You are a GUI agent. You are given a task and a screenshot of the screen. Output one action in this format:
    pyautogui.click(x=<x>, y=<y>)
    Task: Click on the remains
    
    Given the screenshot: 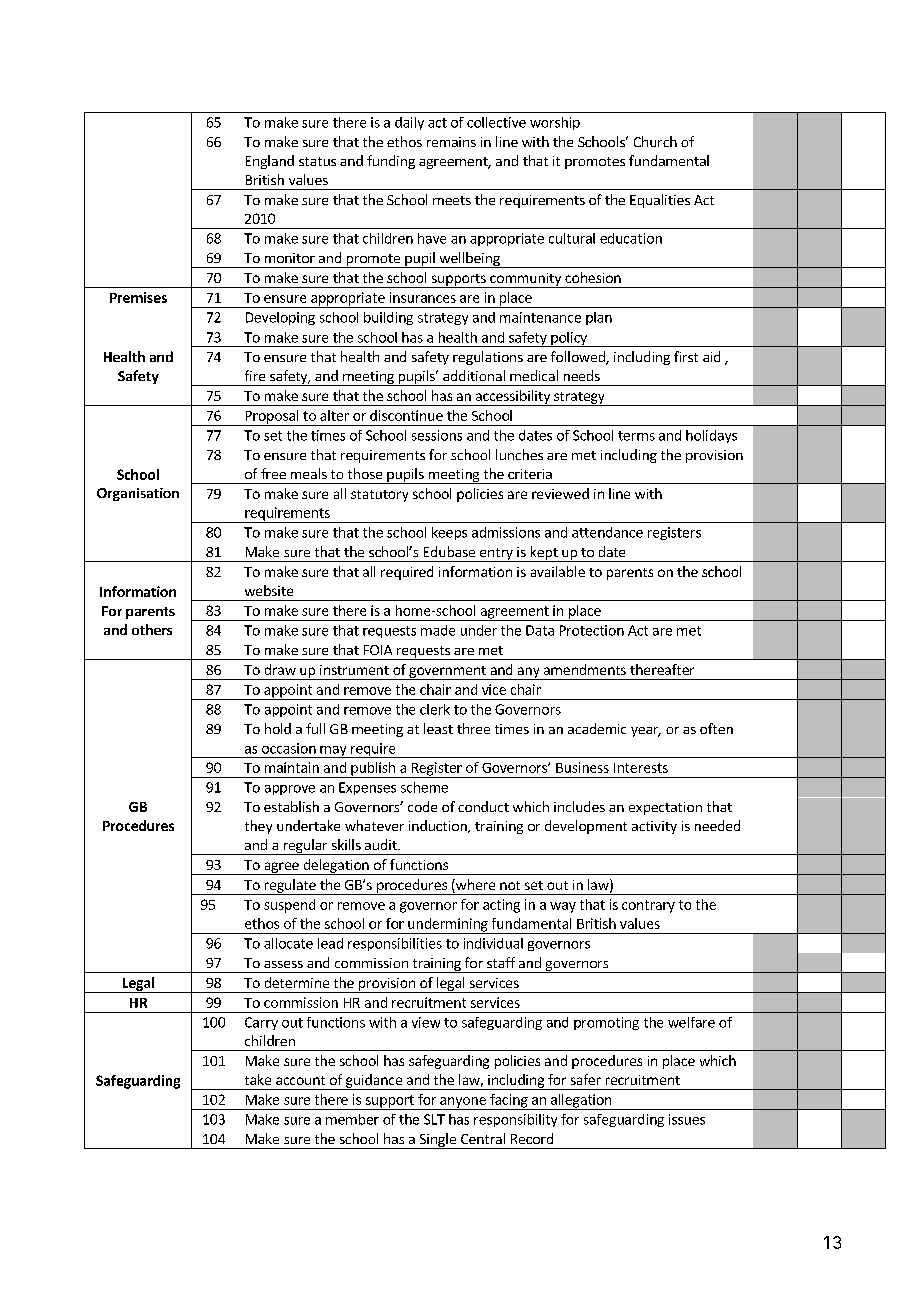 What is the action you would take?
    pyautogui.click(x=451, y=142)
